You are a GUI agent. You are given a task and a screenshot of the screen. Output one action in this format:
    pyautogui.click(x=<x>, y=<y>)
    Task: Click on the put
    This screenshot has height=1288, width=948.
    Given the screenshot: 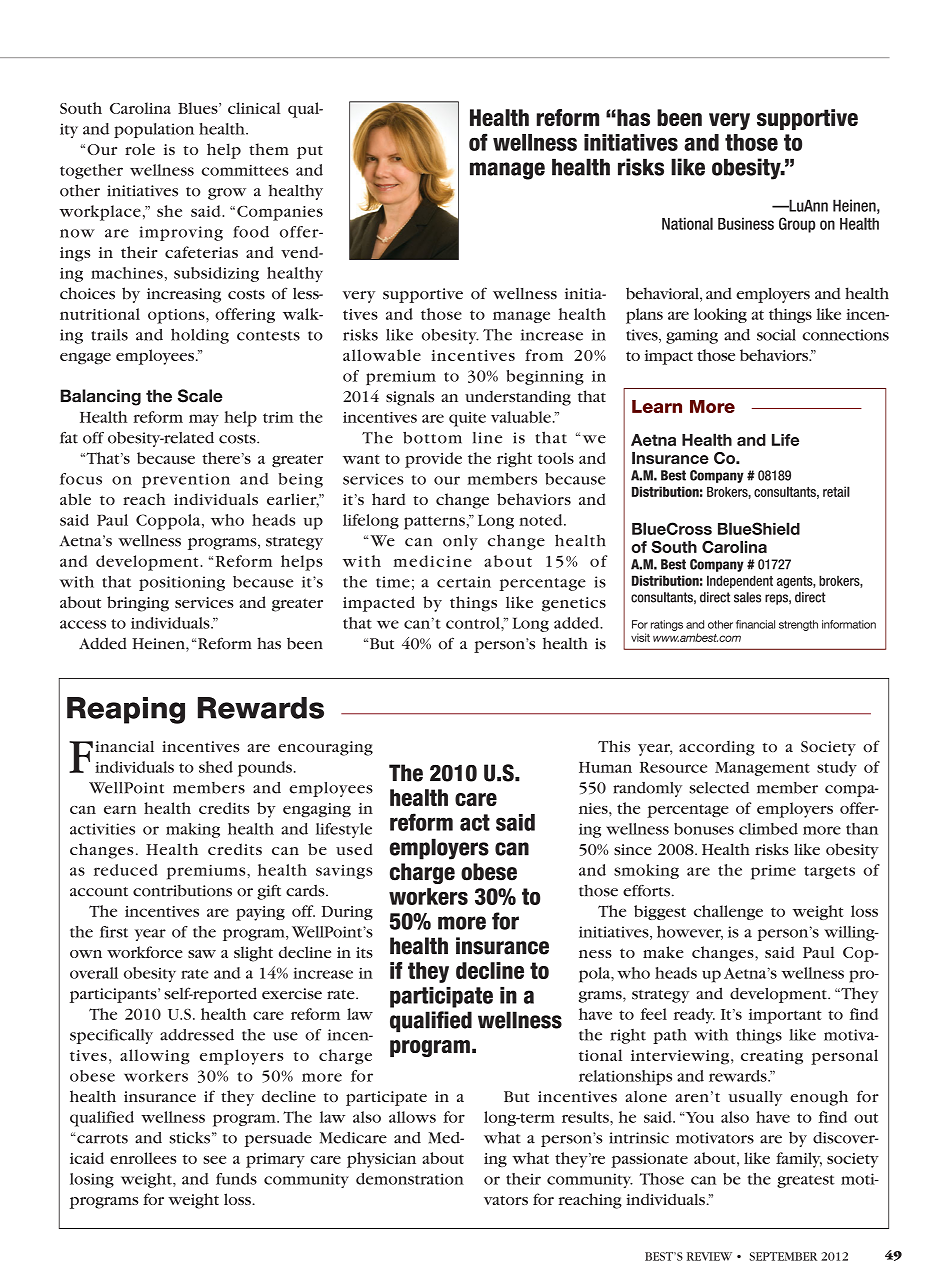 What is the action you would take?
    pyautogui.click(x=310, y=152)
